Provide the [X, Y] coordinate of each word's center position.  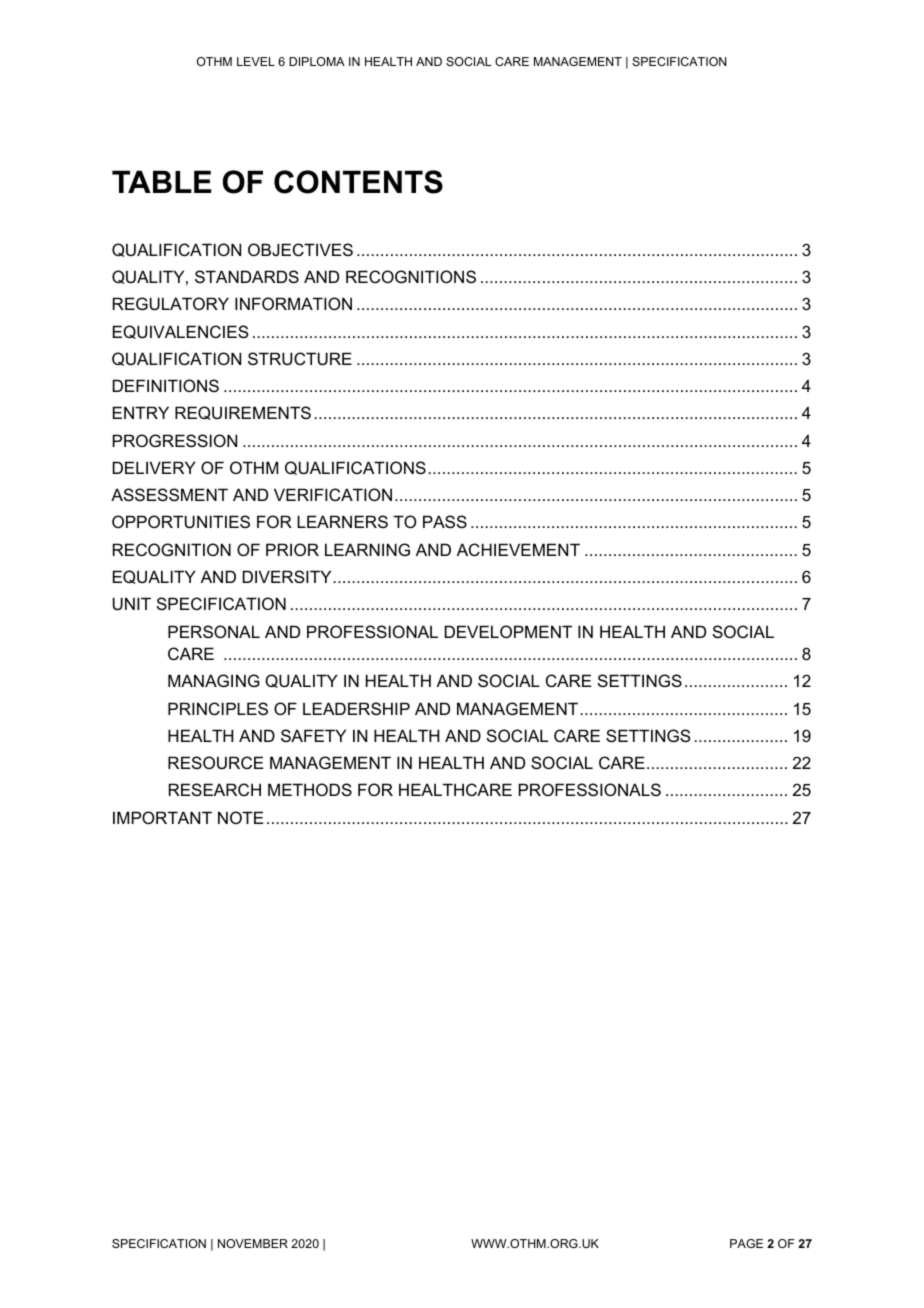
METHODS [310, 789]
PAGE [746, 1243]
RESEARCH [215, 789]
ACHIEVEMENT [518, 549]
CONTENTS [358, 182]
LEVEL [256, 61]
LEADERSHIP [356, 708]
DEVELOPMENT [508, 631]
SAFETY [313, 735]
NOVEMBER [253, 1243]
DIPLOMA [317, 61]
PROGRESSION [175, 440]
